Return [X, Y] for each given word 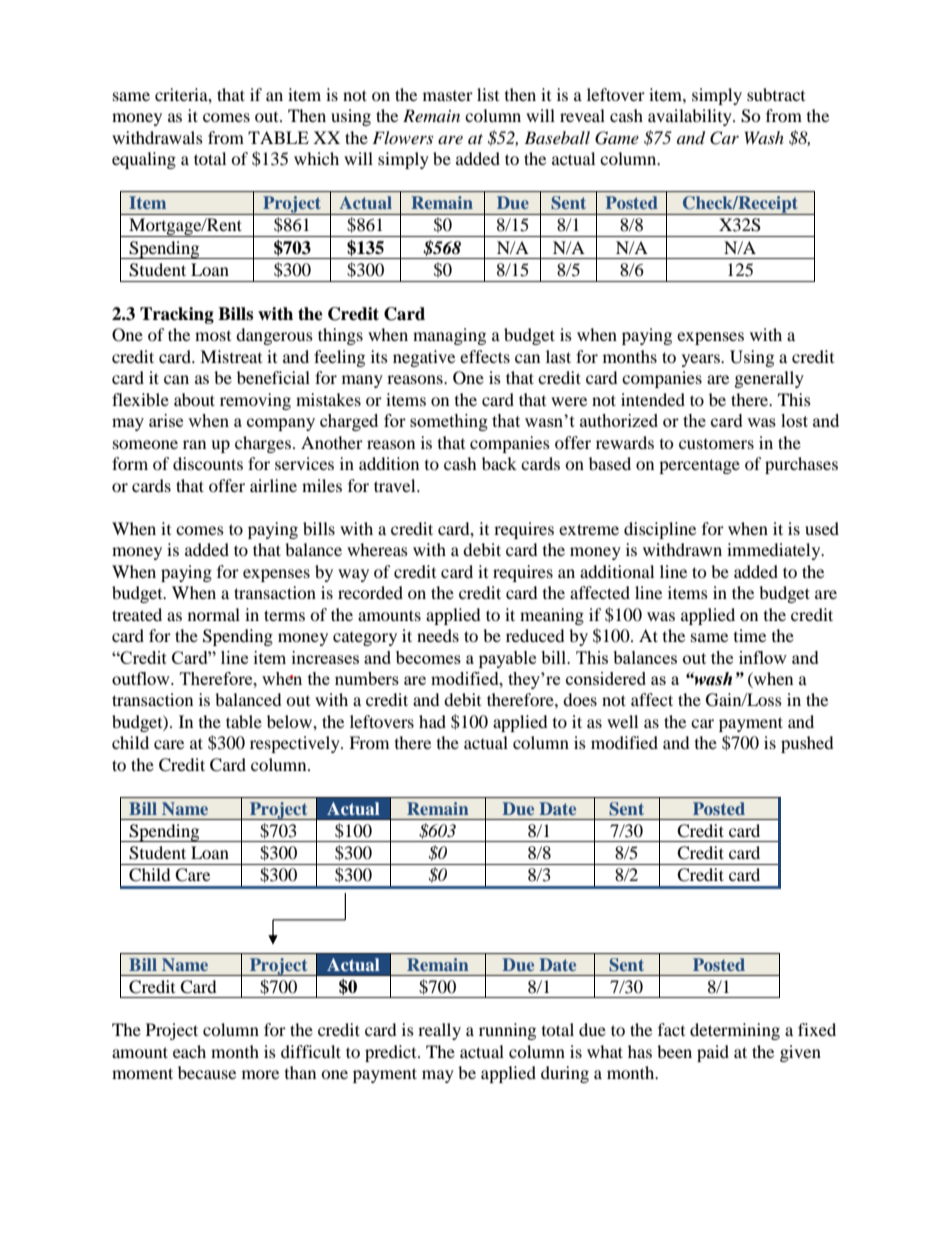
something [449, 422]
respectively [296, 744]
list [488, 94]
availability [691, 117]
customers [716, 444]
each [189, 1051]
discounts [208, 463]
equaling [144, 160]
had [432, 721]
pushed [807, 744]
